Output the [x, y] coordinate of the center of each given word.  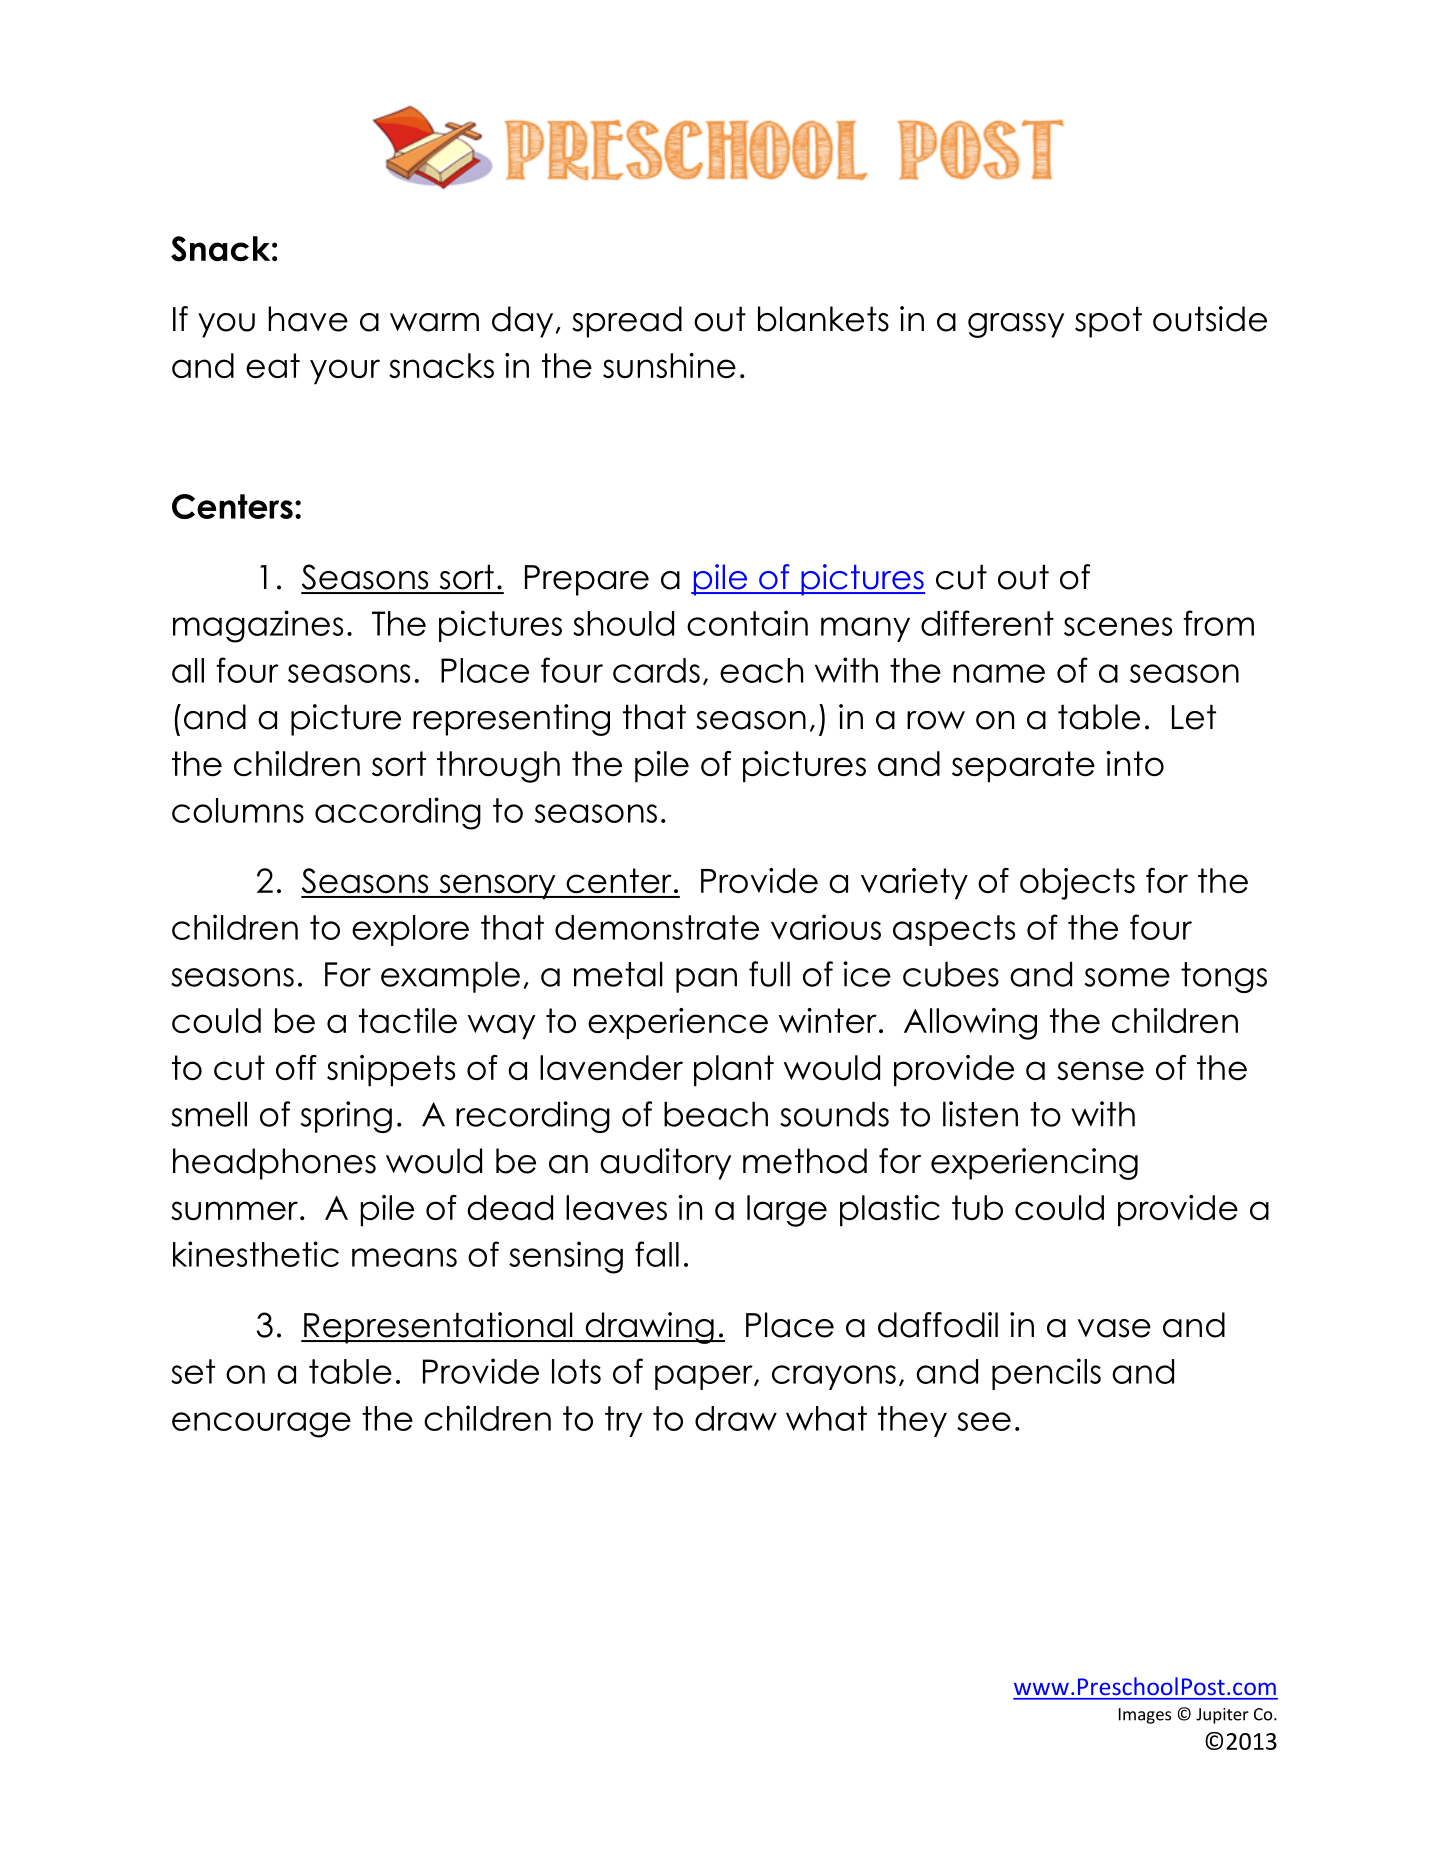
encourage [261, 1425]
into [1135, 763]
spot [1108, 322]
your [345, 372]
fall [657, 1254]
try [623, 1421]
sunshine [669, 365]
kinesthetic [256, 1254]
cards [656, 670]
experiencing [1034, 1164]
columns [238, 810]
